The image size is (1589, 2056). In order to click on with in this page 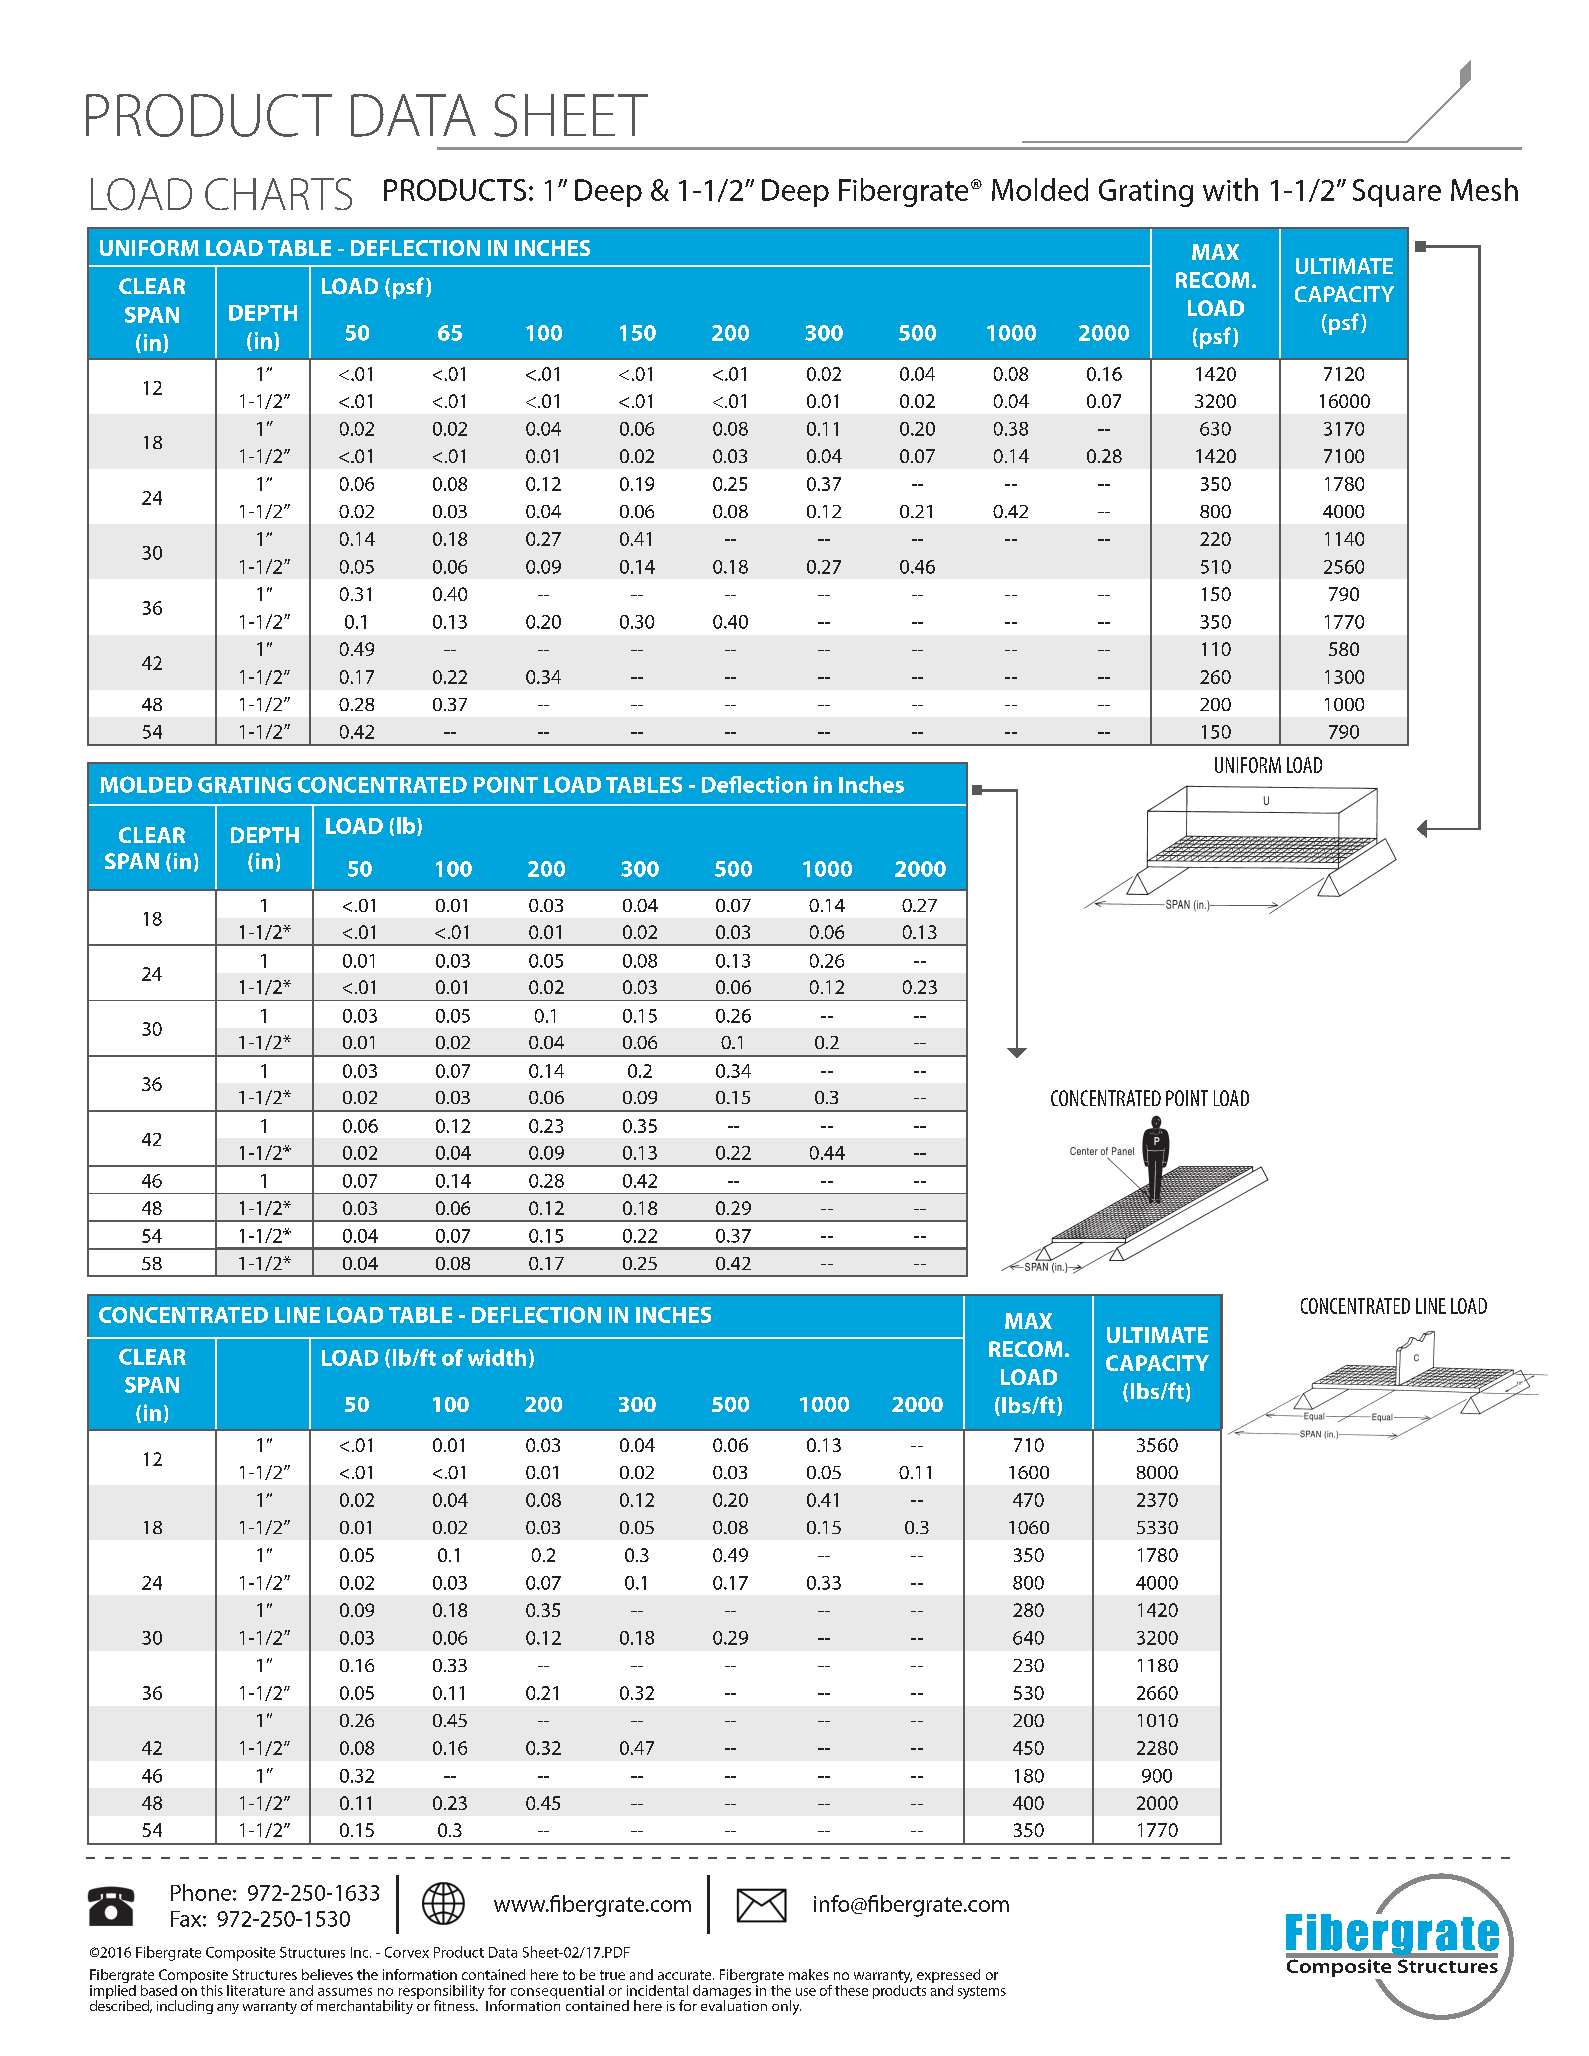, I will do `click(1230, 189)`.
